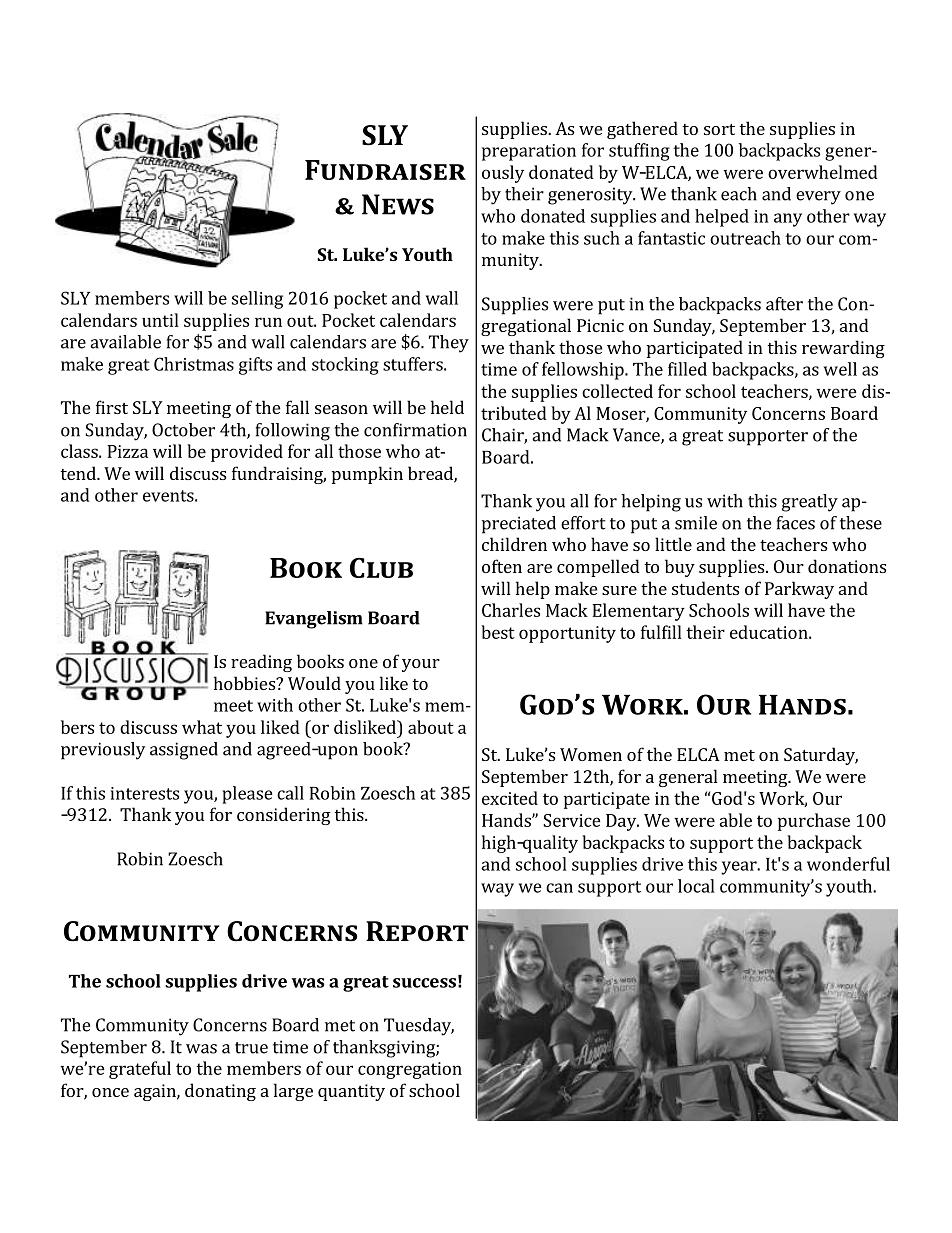  I want to click on excited, so click(510, 798).
